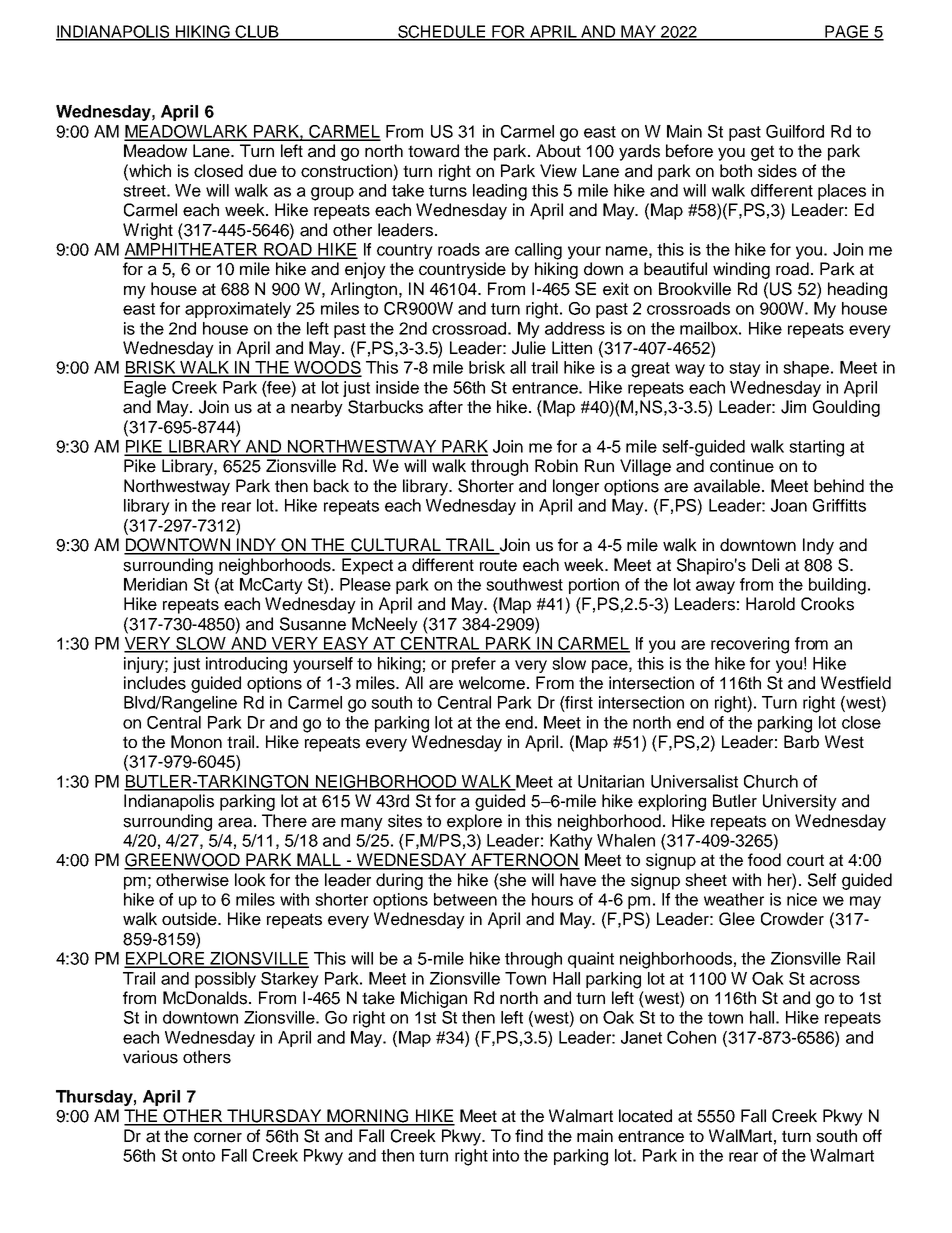 The width and height of the screenshot is (952, 1233). What do you see at coordinates (441, 32) in the screenshot?
I see `SCHEDULE` at bounding box center [441, 32].
